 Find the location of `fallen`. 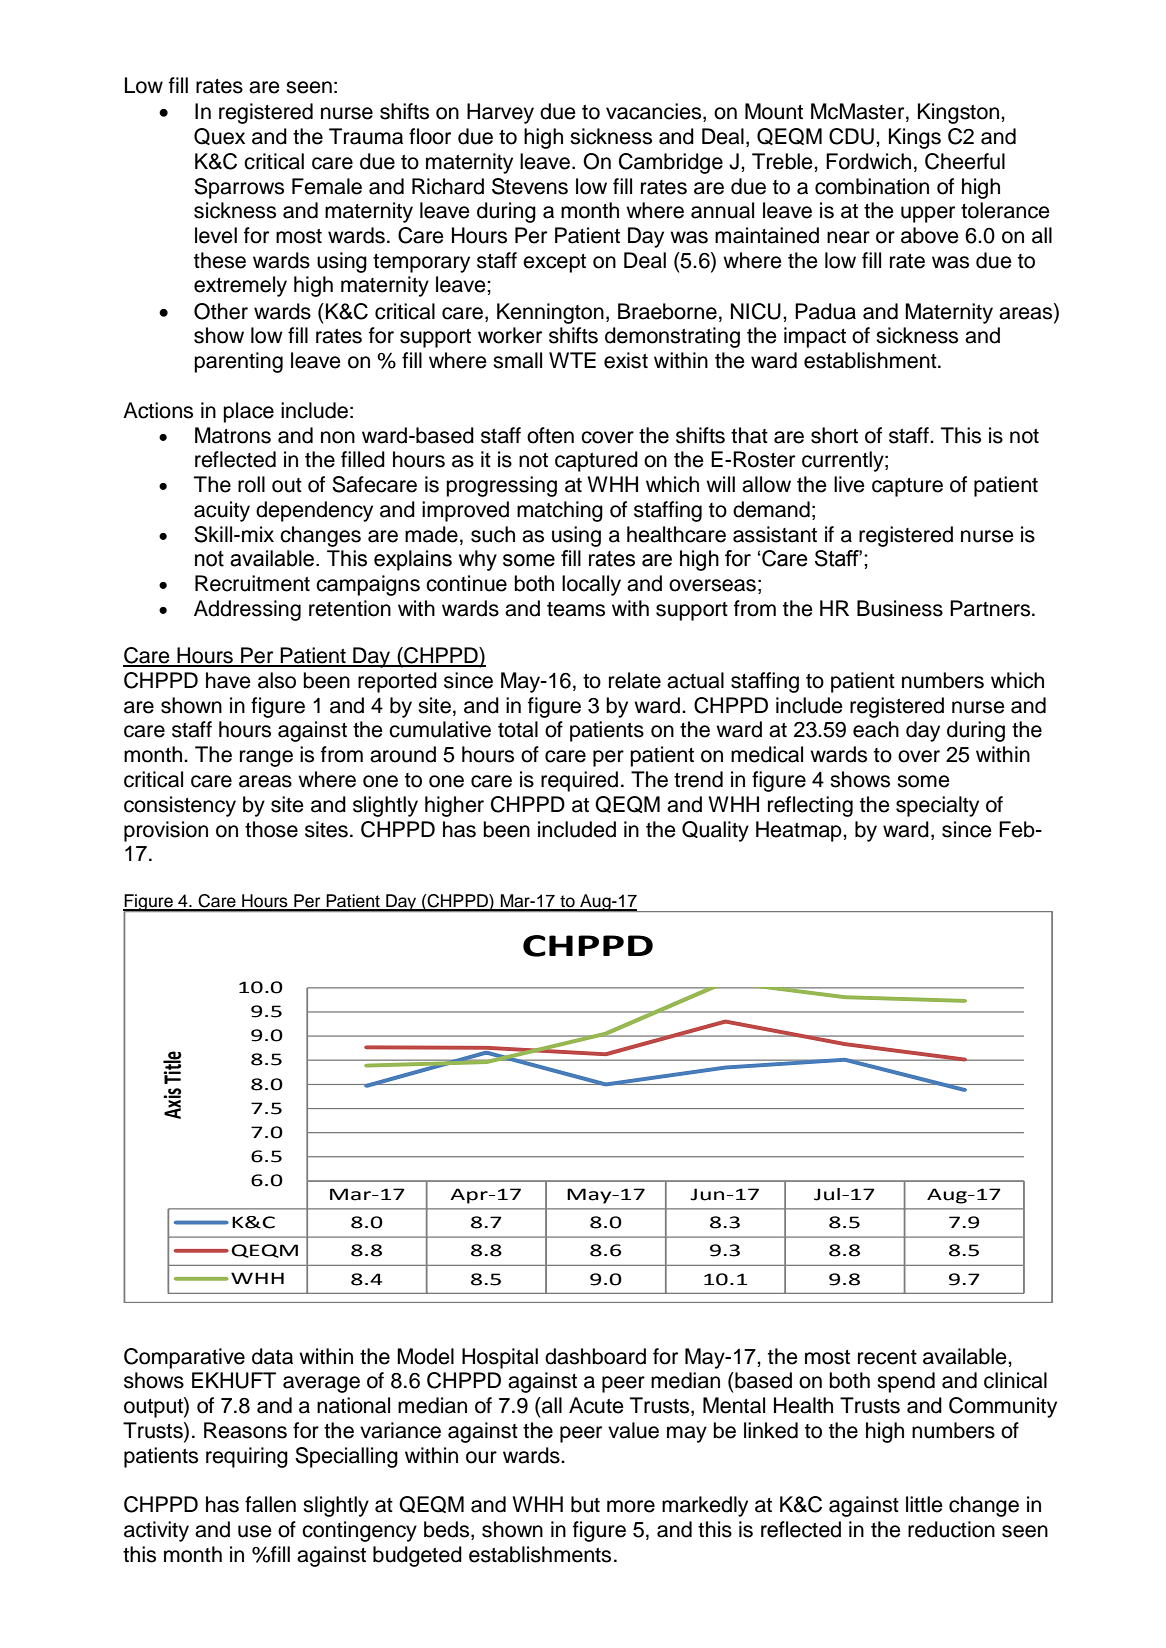

fallen is located at coordinates (270, 1504).
